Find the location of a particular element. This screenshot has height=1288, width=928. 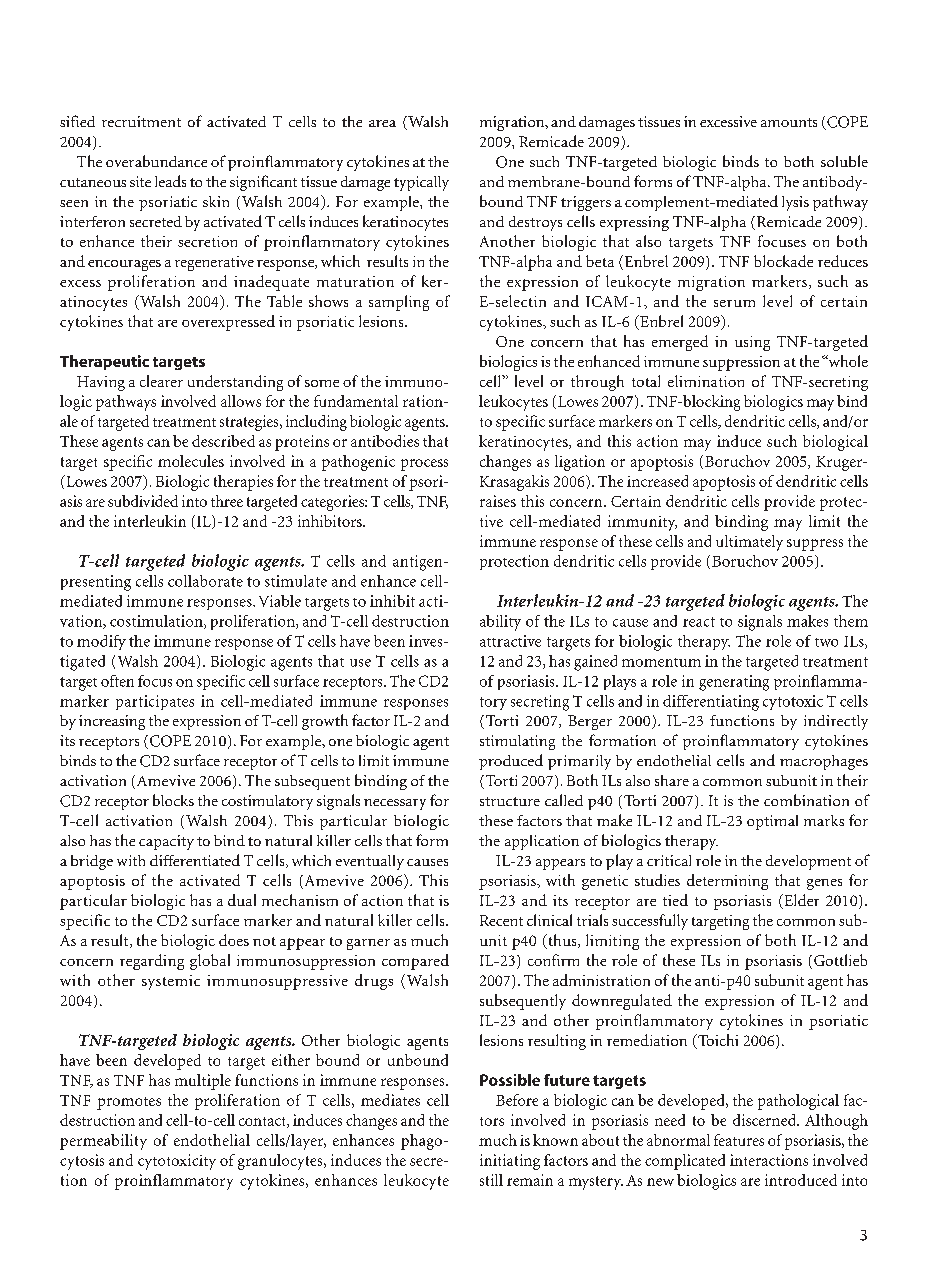

overabundance is located at coordinates (156, 161).
